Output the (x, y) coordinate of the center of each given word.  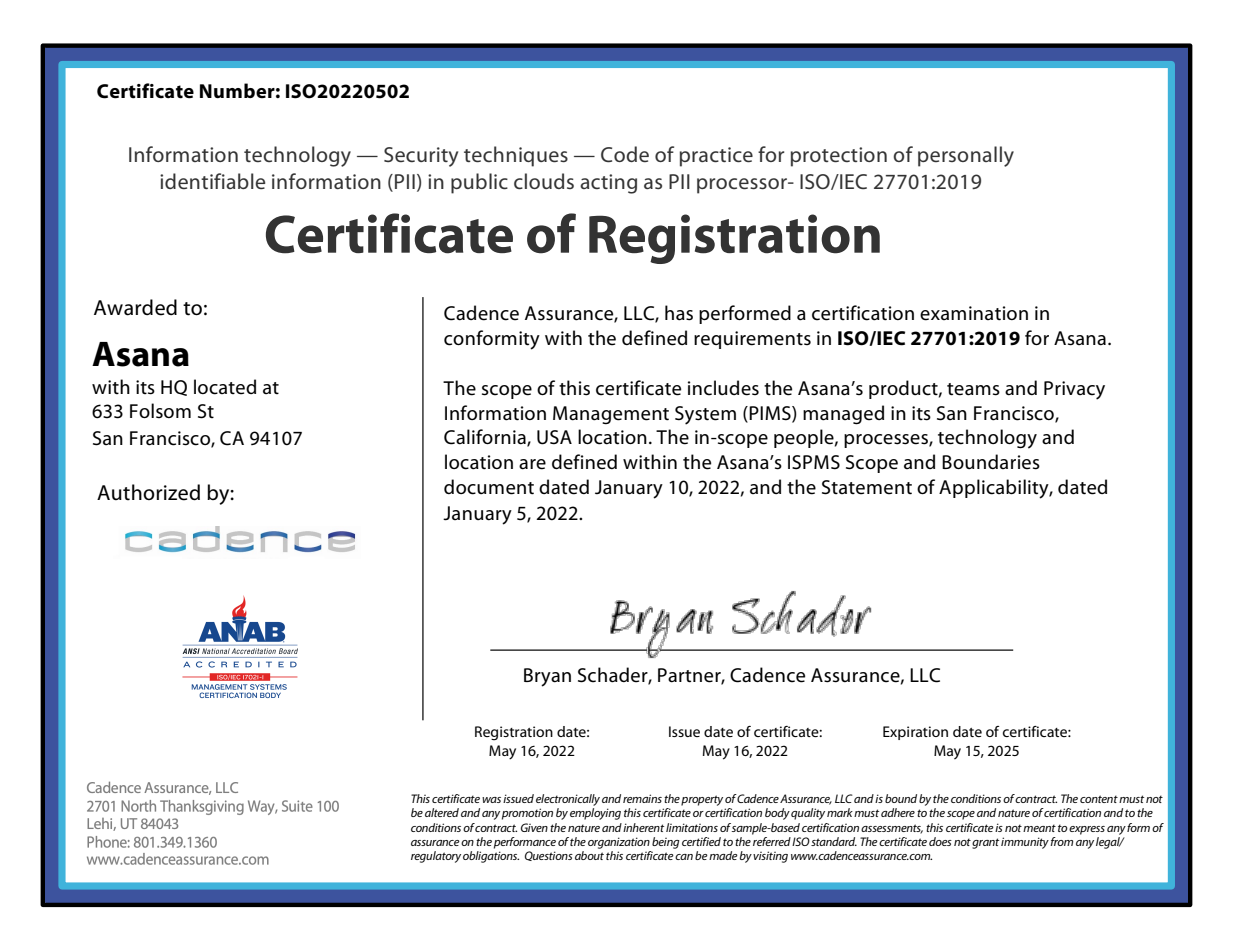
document (489, 487)
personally (966, 156)
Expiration (915, 733)
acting (608, 184)
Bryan (547, 677)
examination (974, 313)
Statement (867, 487)
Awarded (135, 307)
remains (642, 798)
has (679, 313)
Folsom (160, 410)
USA (554, 437)
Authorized (148, 492)
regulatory (436, 857)
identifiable (212, 181)
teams (973, 389)
